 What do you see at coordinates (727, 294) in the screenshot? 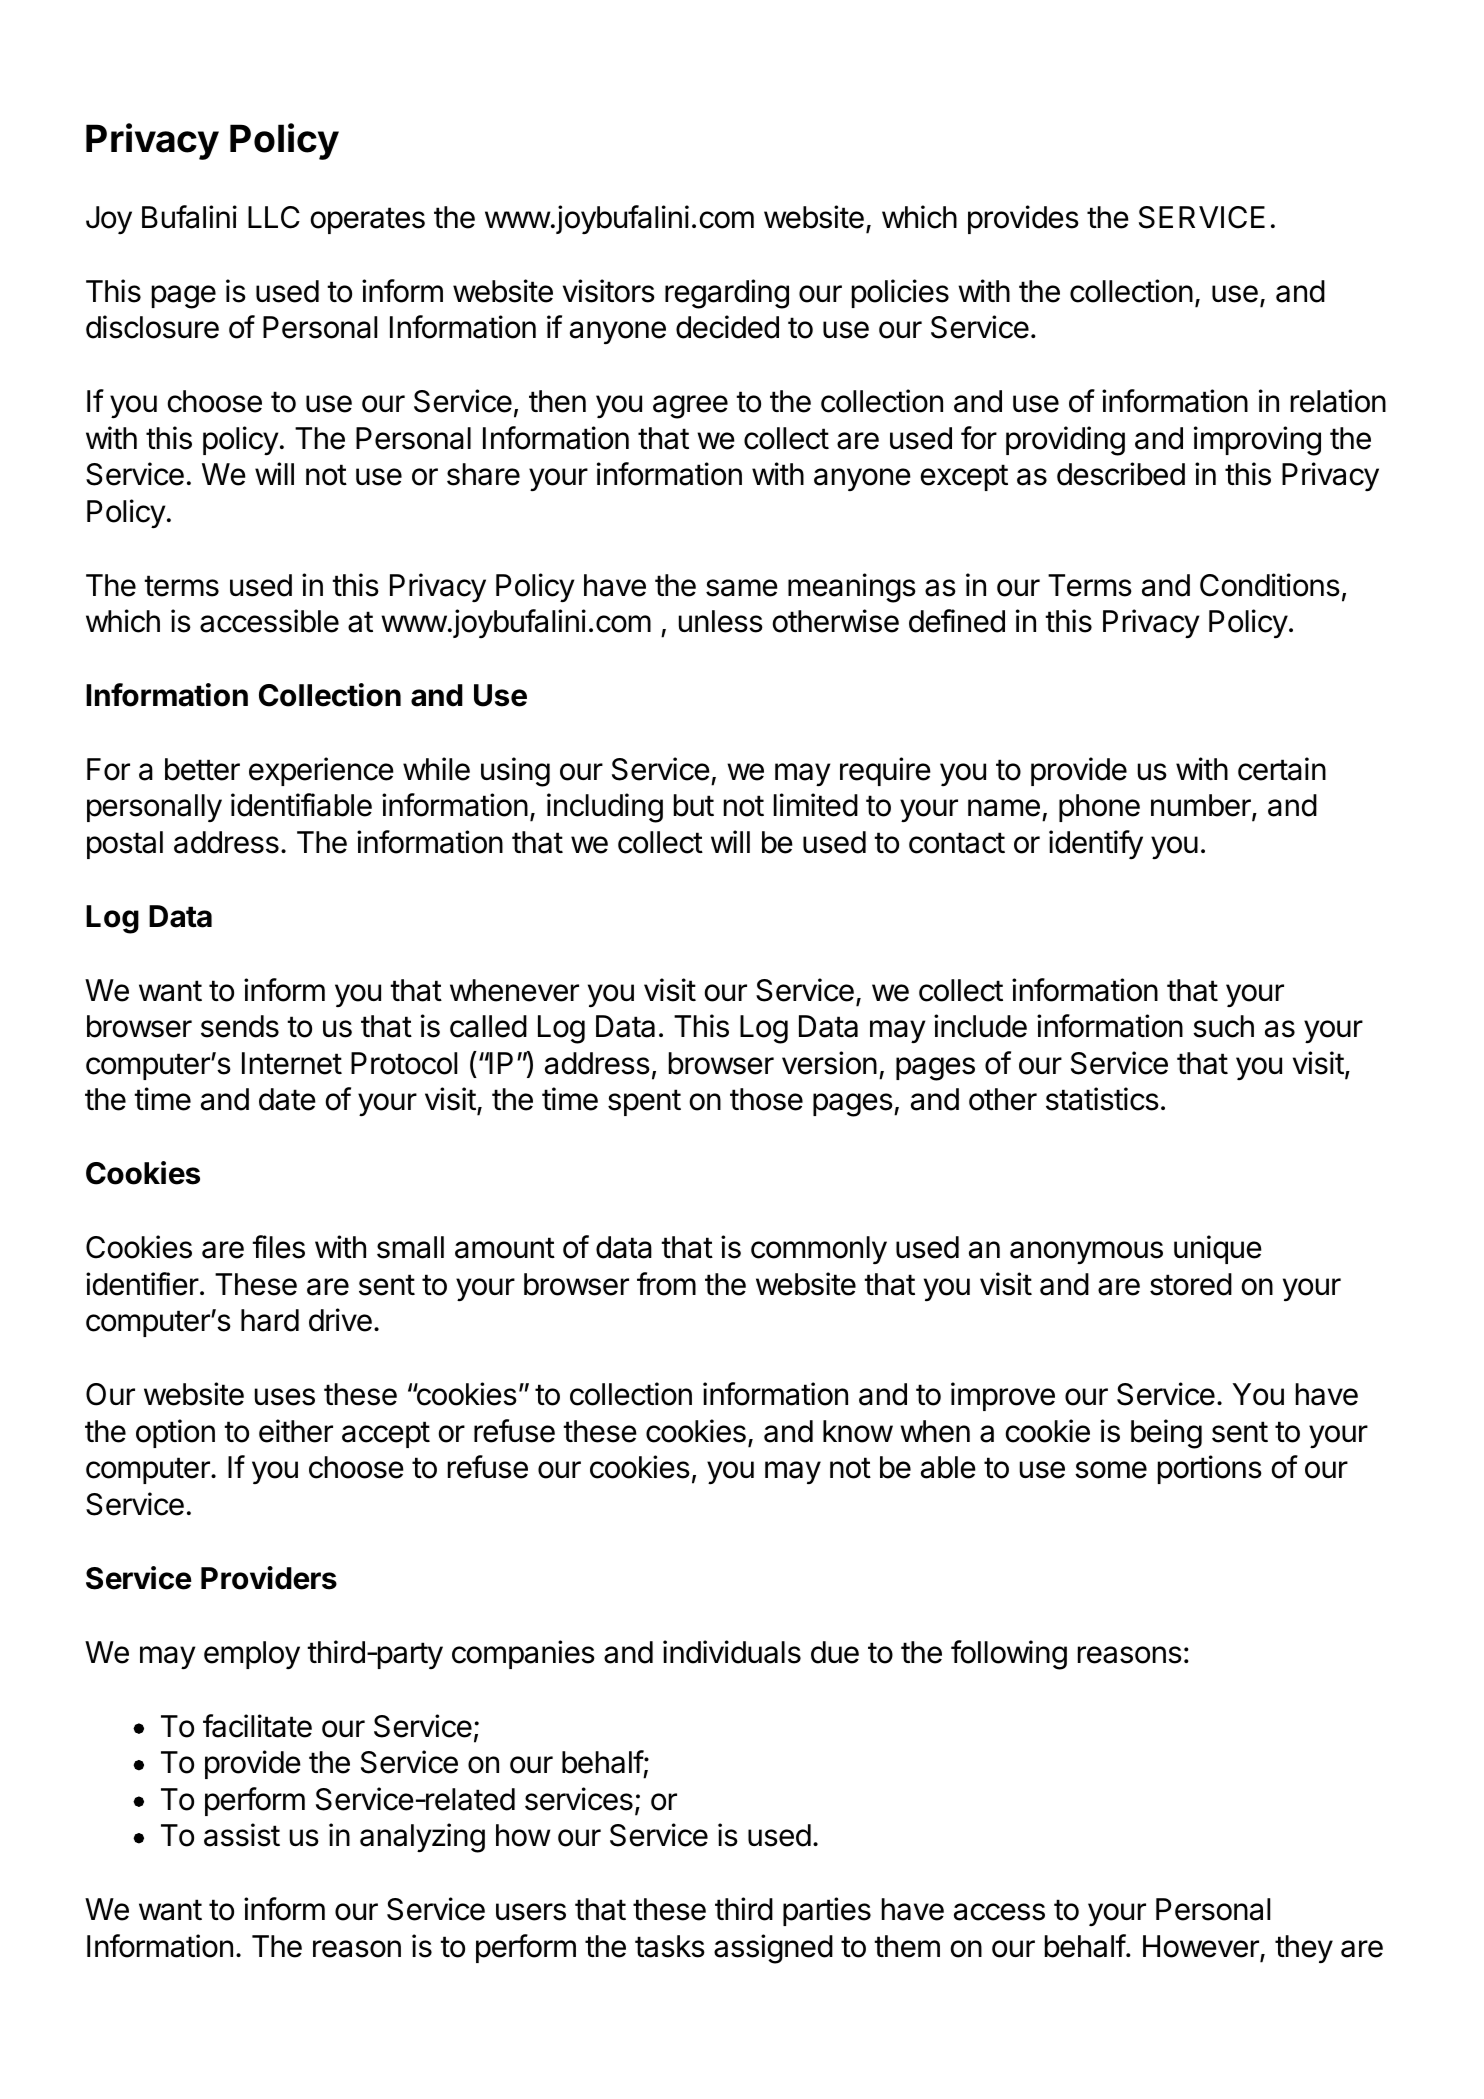
I see `regarding` at bounding box center [727, 294].
